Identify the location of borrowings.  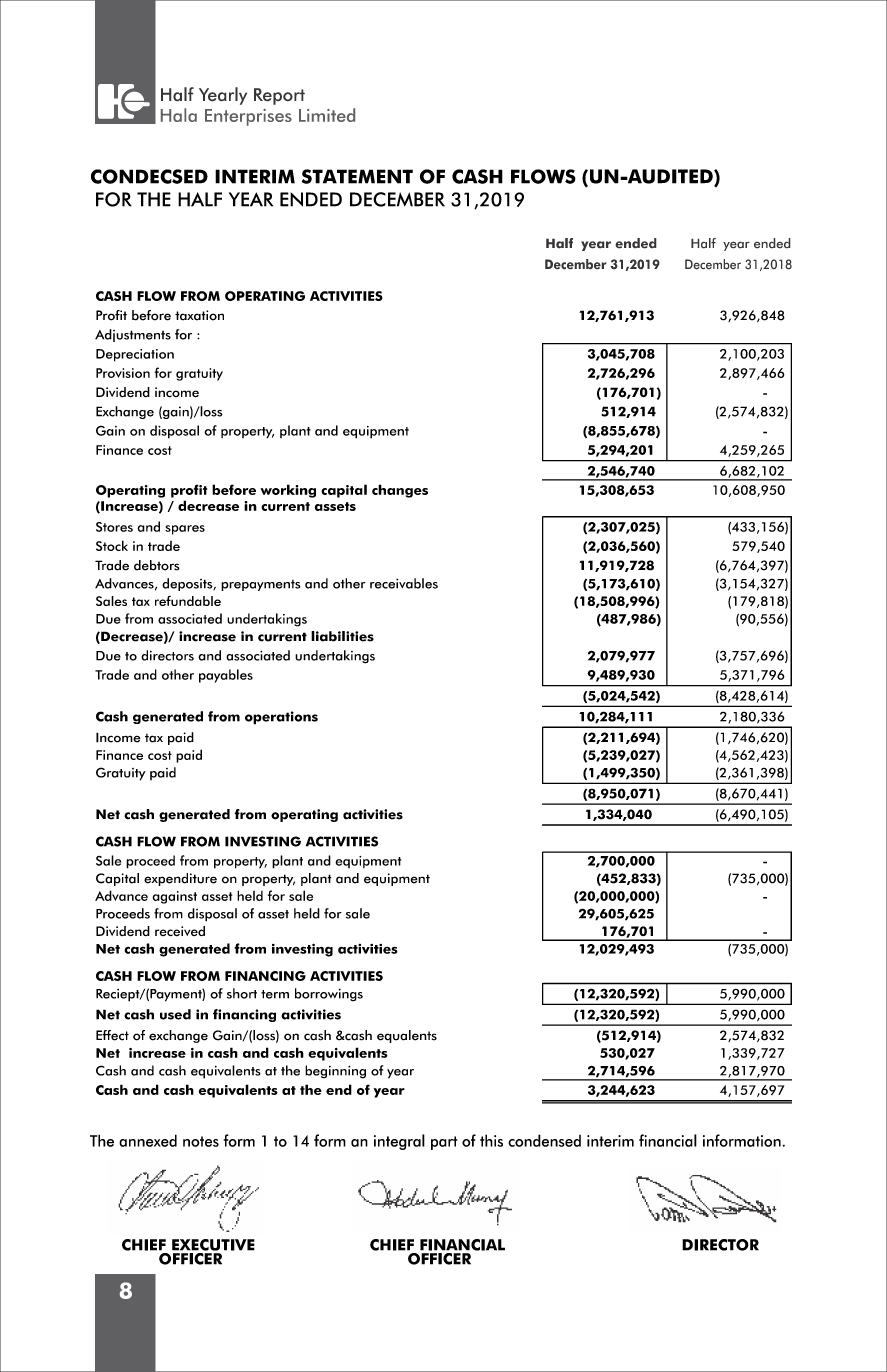
(329, 995).
